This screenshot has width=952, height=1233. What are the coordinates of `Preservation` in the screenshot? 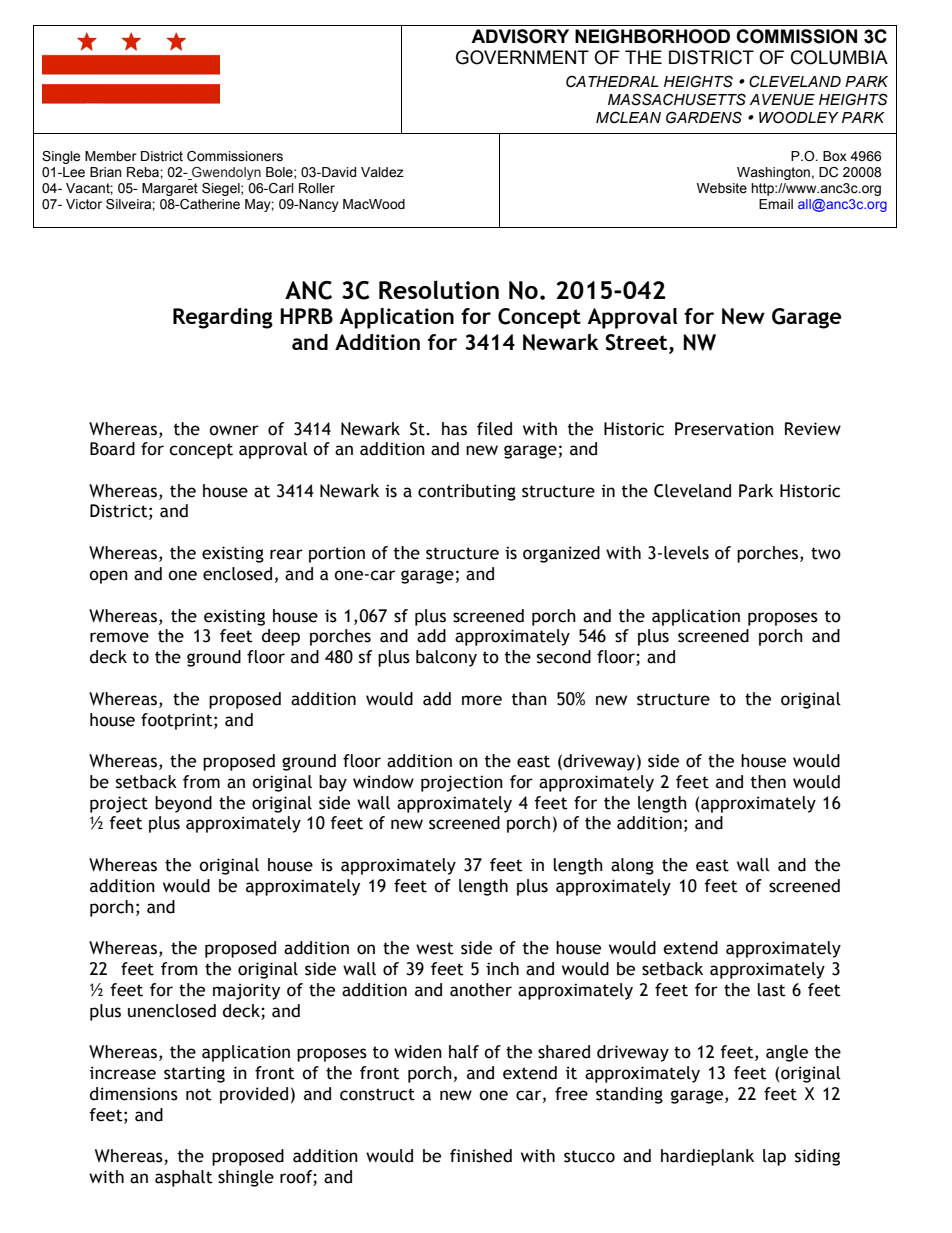 It's located at (724, 429).
